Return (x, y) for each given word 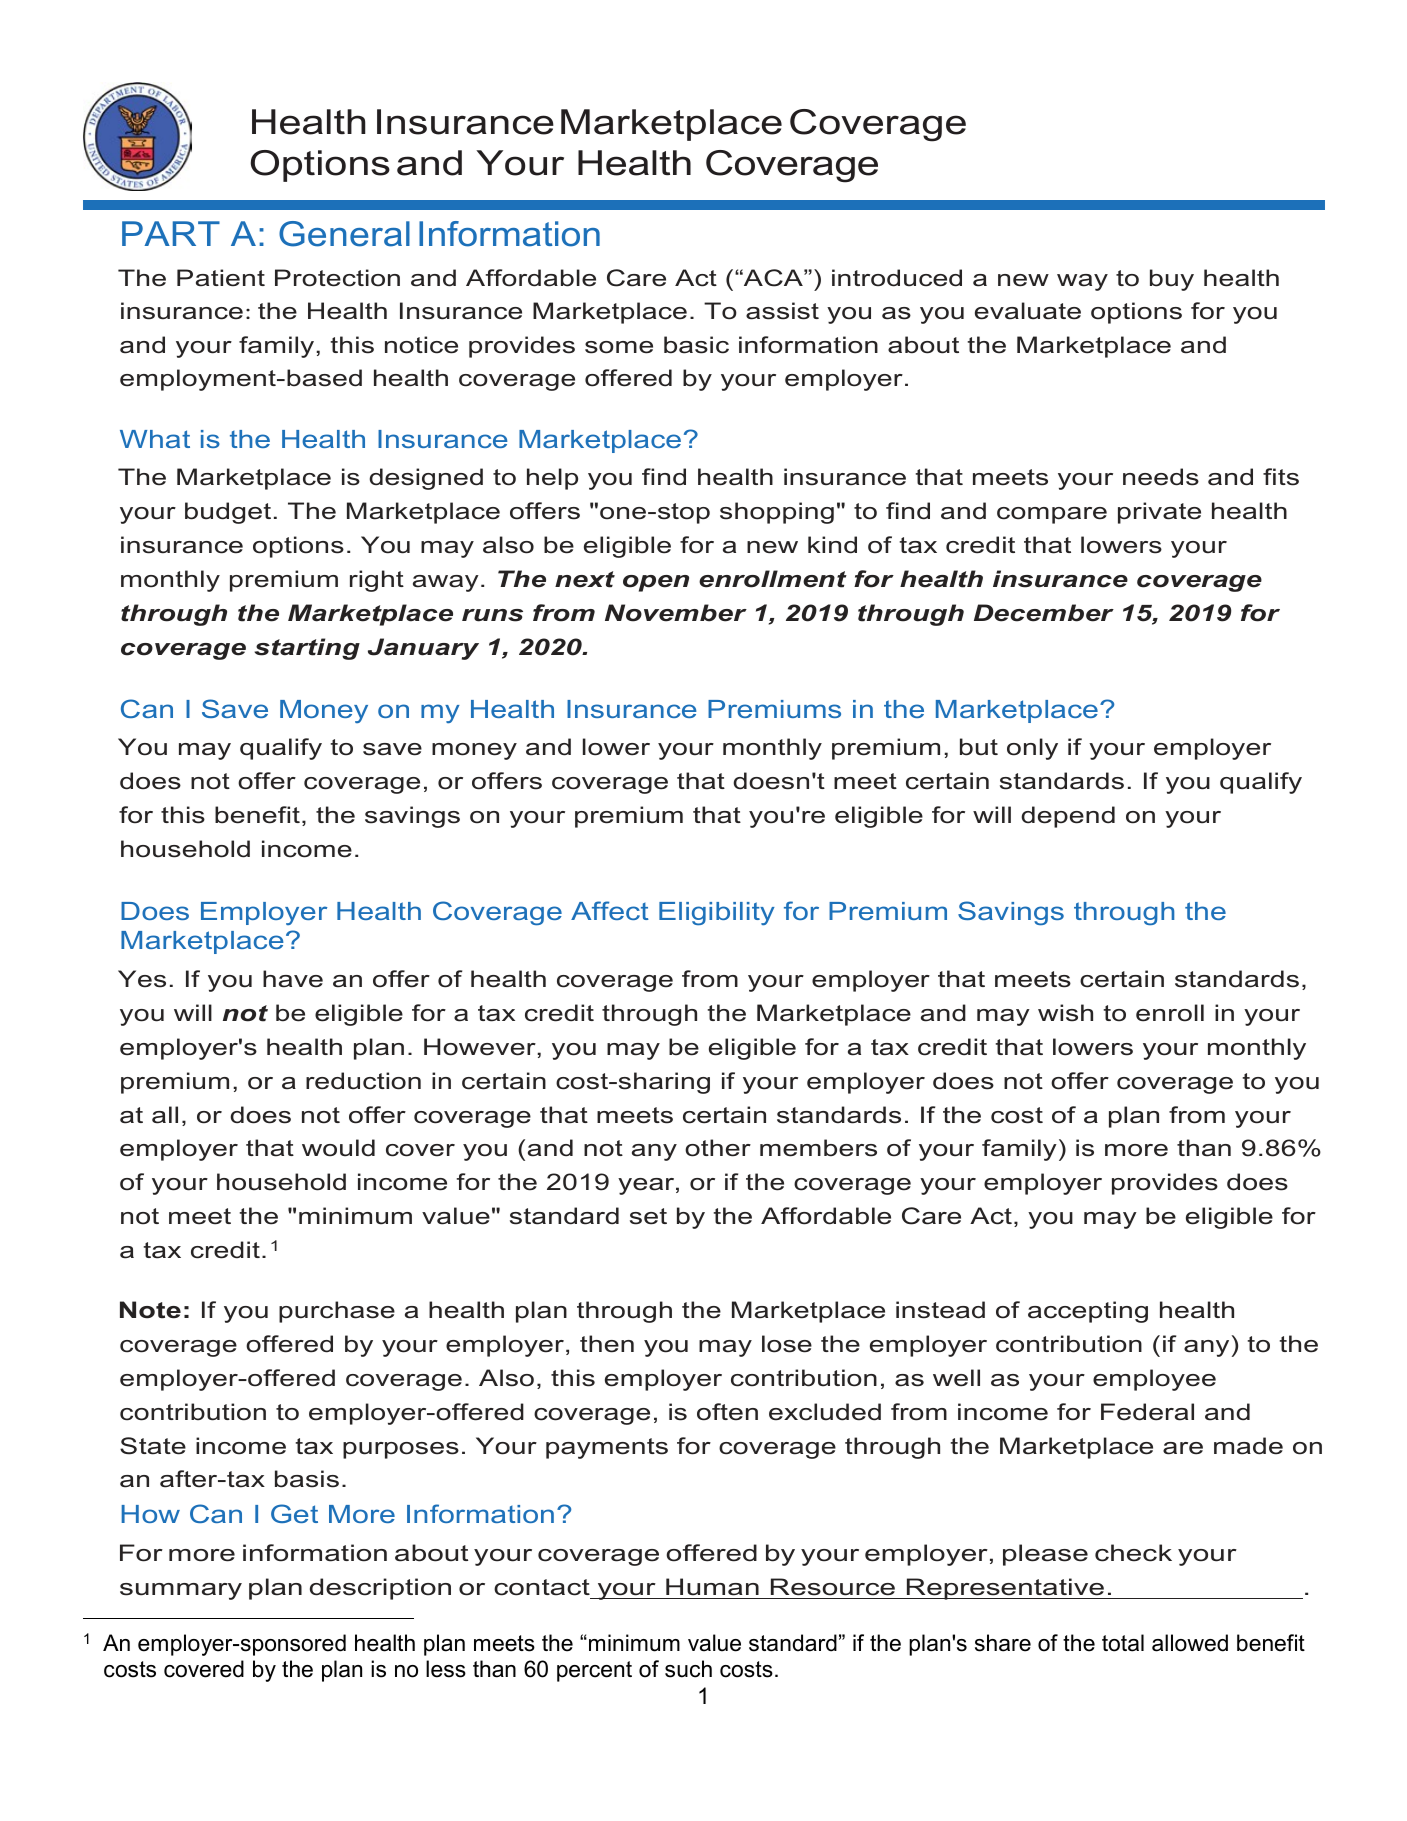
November (676, 613)
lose (787, 1344)
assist (782, 311)
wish (1065, 1013)
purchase (337, 1312)
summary (181, 1591)
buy (1172, 280)
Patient (221, 278)
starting (307, 649)
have (293, 979)
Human (712, 1587)
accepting (1088, 1312)
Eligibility (717, 913)
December (1044, 613)
